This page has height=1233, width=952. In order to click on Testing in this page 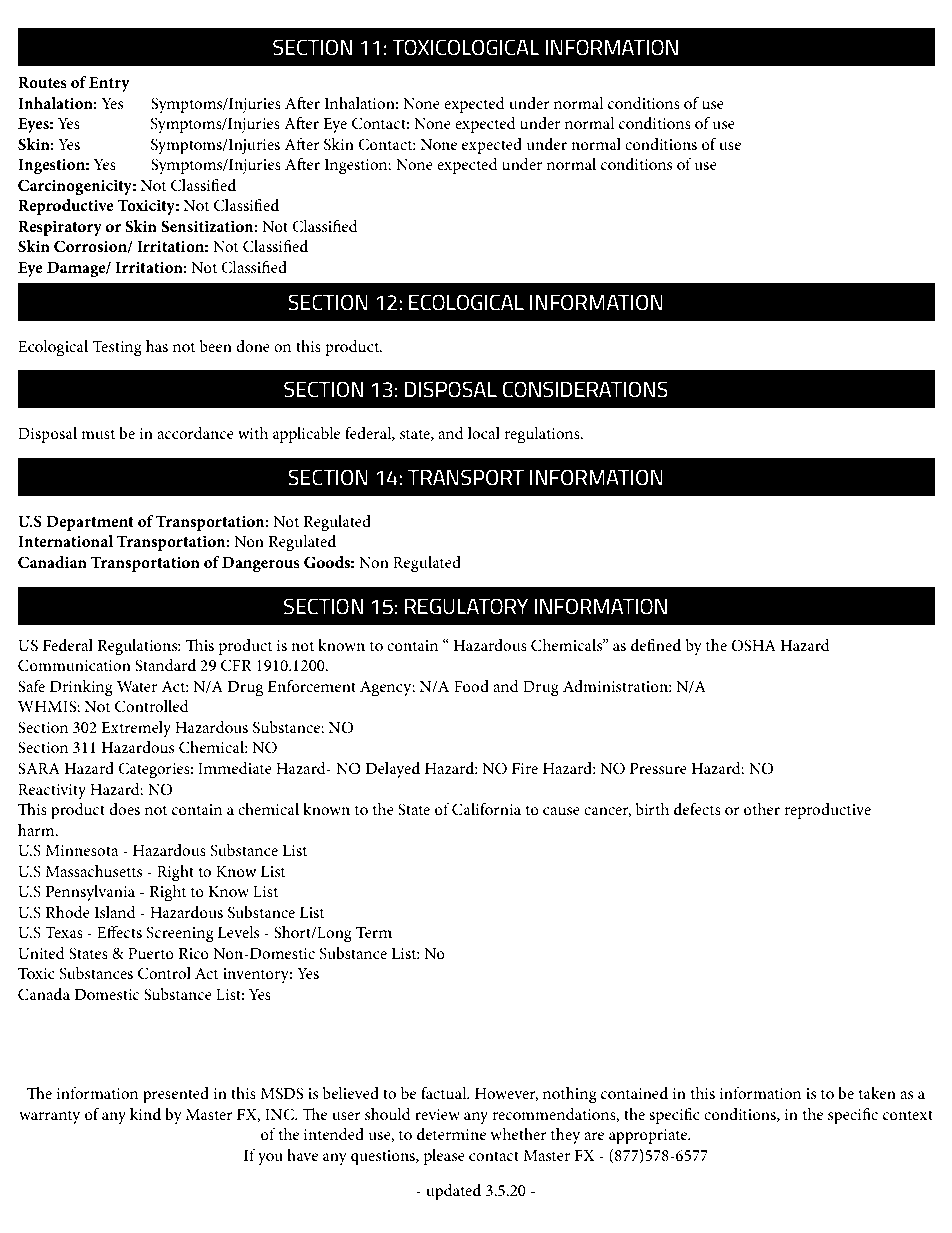, I will do `click(117, 348)`.
